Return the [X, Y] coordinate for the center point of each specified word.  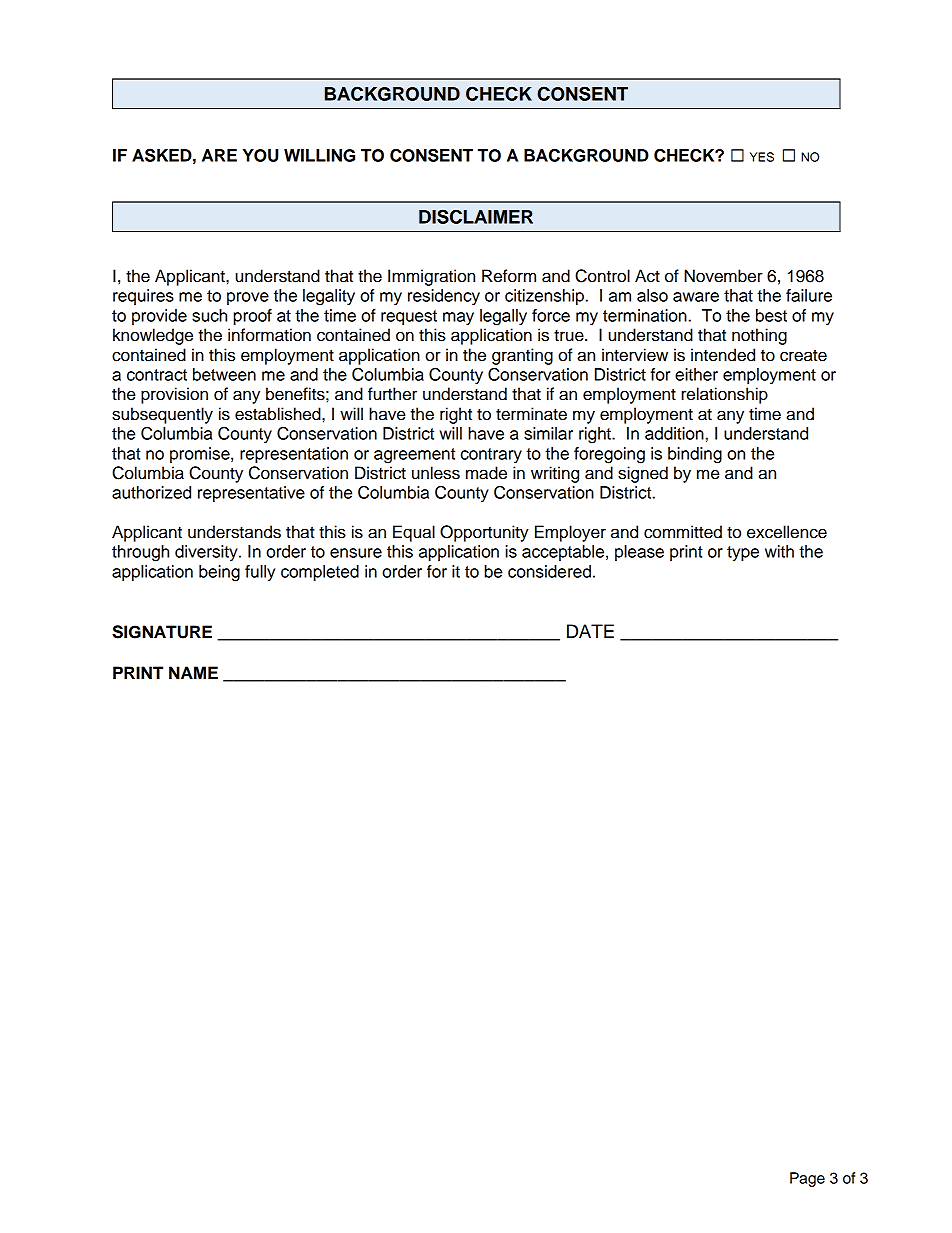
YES [762, 157]
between [224, 374]
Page [807, 1179]
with [779, 551]
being [219, 573]
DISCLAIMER [476, 216]
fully [260, 573]
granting [522, 356]
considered [549, 571]
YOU [261, 155]
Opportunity [484, 533]
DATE [590, 631]
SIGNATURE [162, 632]
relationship [724, 395]
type [743, 553]
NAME [193, 672]
